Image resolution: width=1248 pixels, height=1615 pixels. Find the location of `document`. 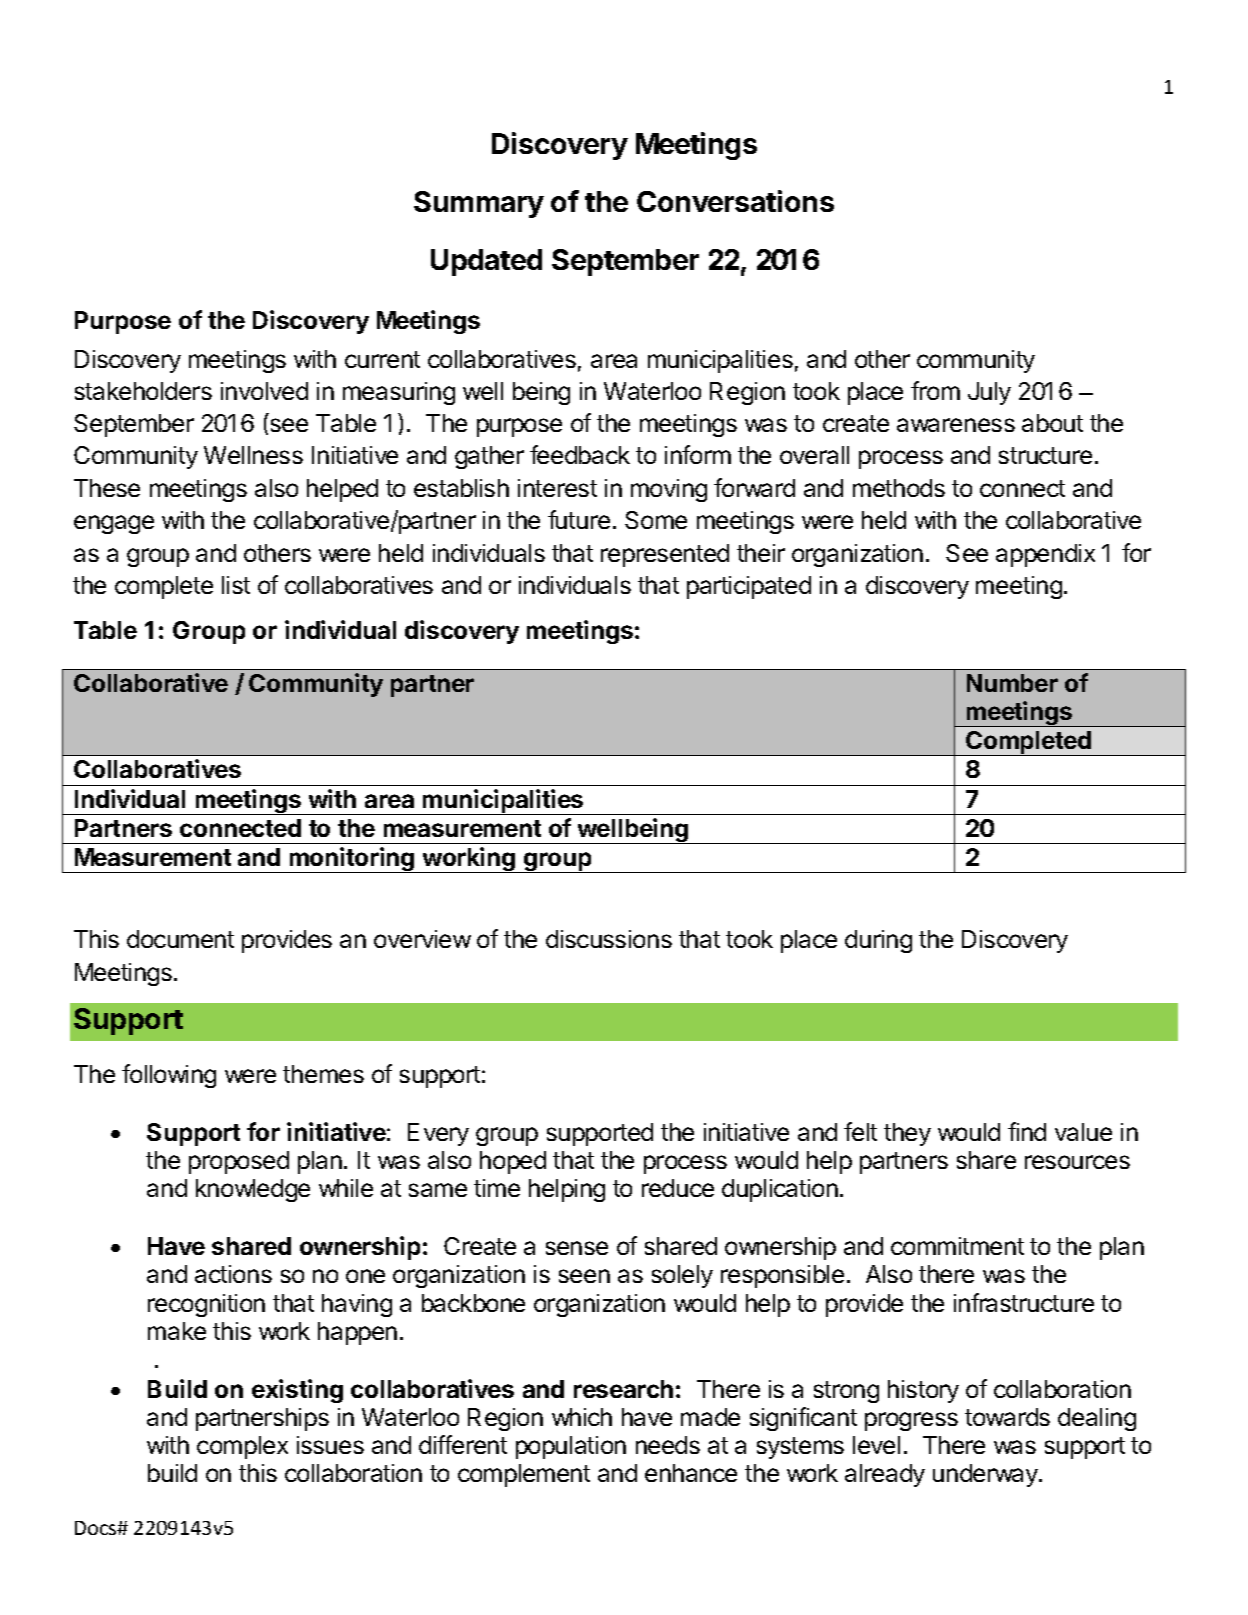

document is located at coordinates (180, 939).
